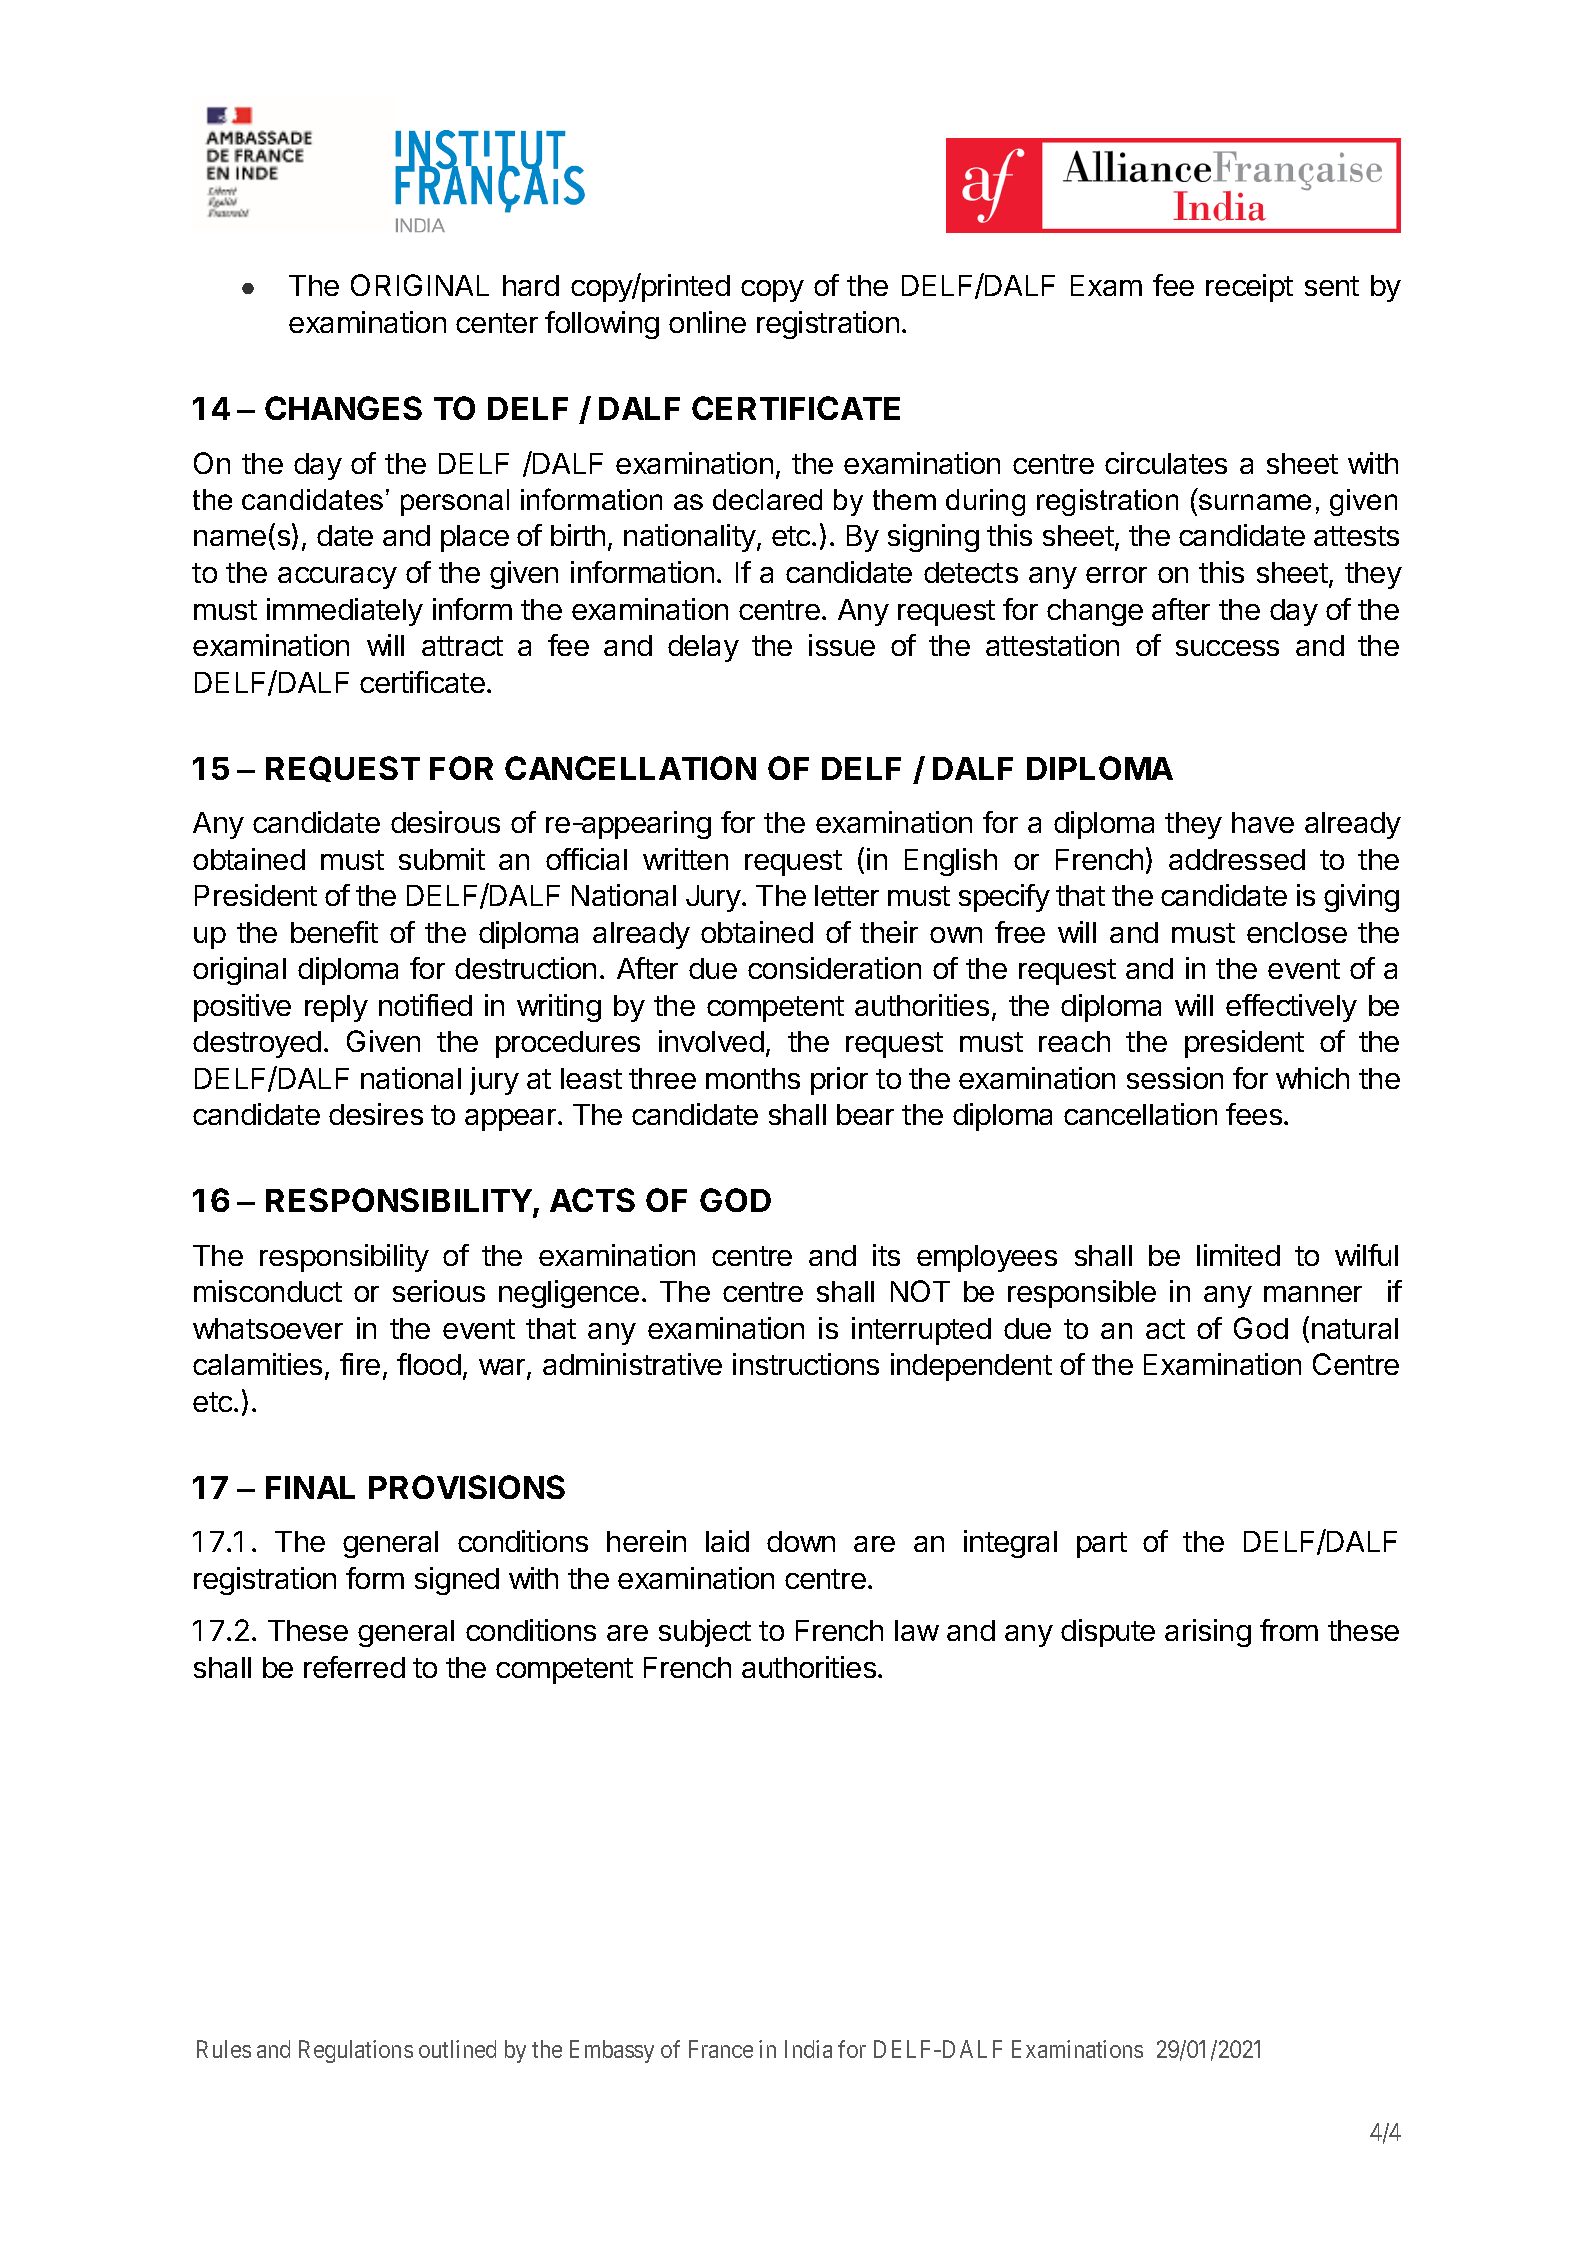 Image resolution: width=1593 pixels, height=2251 pixels. Describe the element at coordinates (1249, 288) in the screenshot. I see `receipt` at that location.
